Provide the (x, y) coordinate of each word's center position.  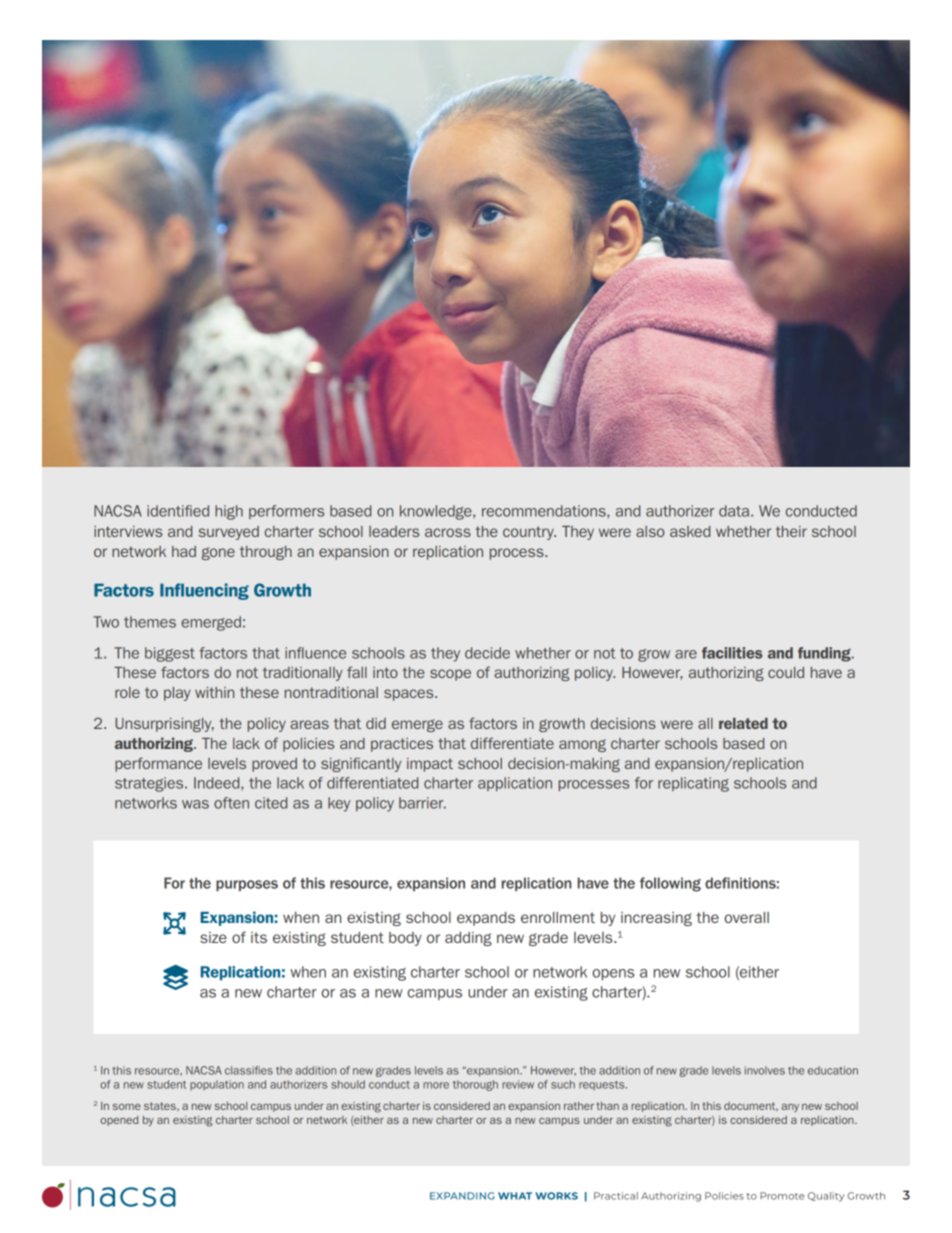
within (214, 692)
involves (765, 1070)
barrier (422, 803)
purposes (247, 885)
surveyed (229, 533)
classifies (249, 1070)
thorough (475, 1085)
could (786, 672)
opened (119, 1121)
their (791, 531)
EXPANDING (462, 1196)
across (448, 532)
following (670, 884)
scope (450, 675)
